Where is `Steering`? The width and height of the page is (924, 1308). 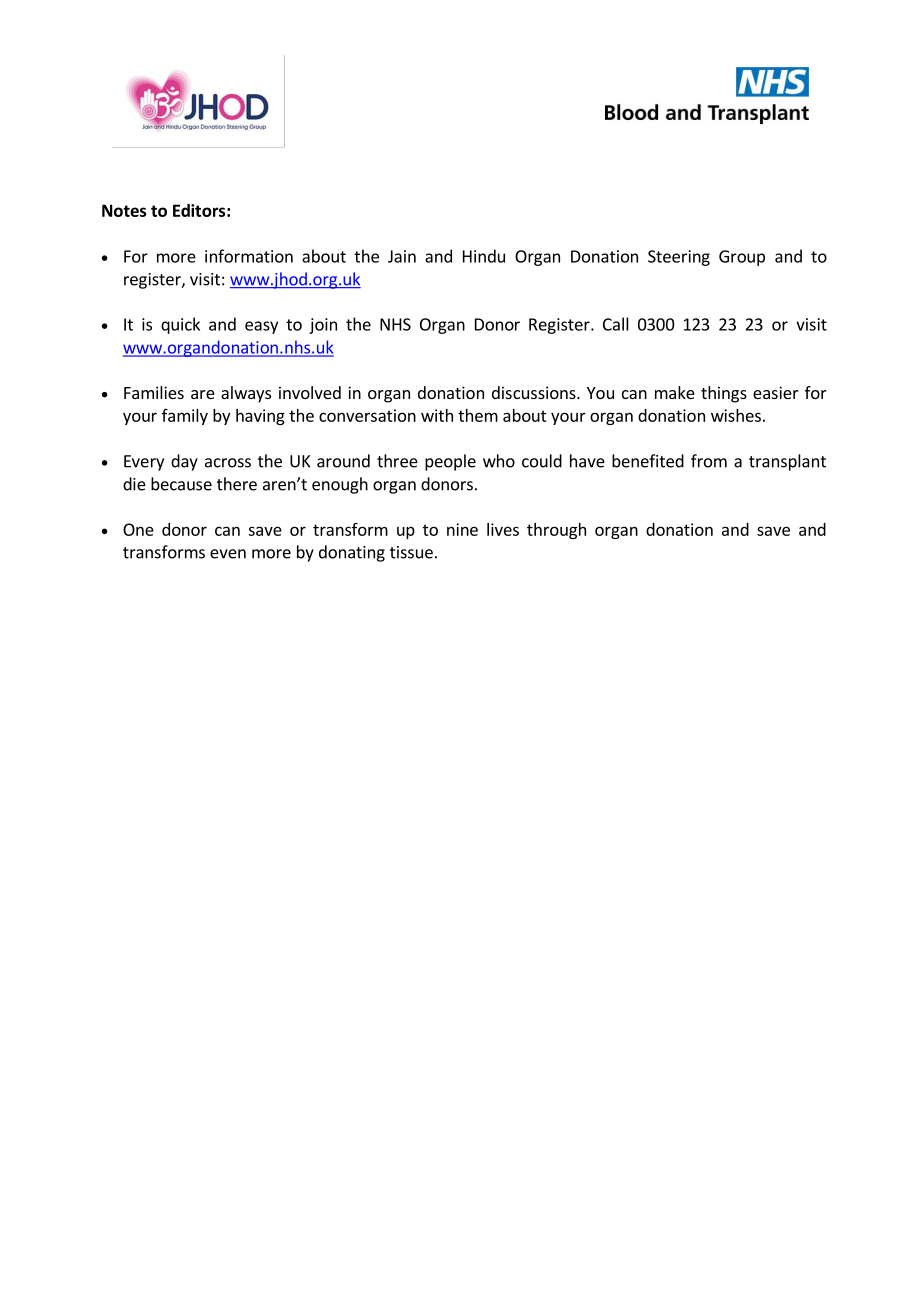
Steering is located at coordinates (679, 258).
